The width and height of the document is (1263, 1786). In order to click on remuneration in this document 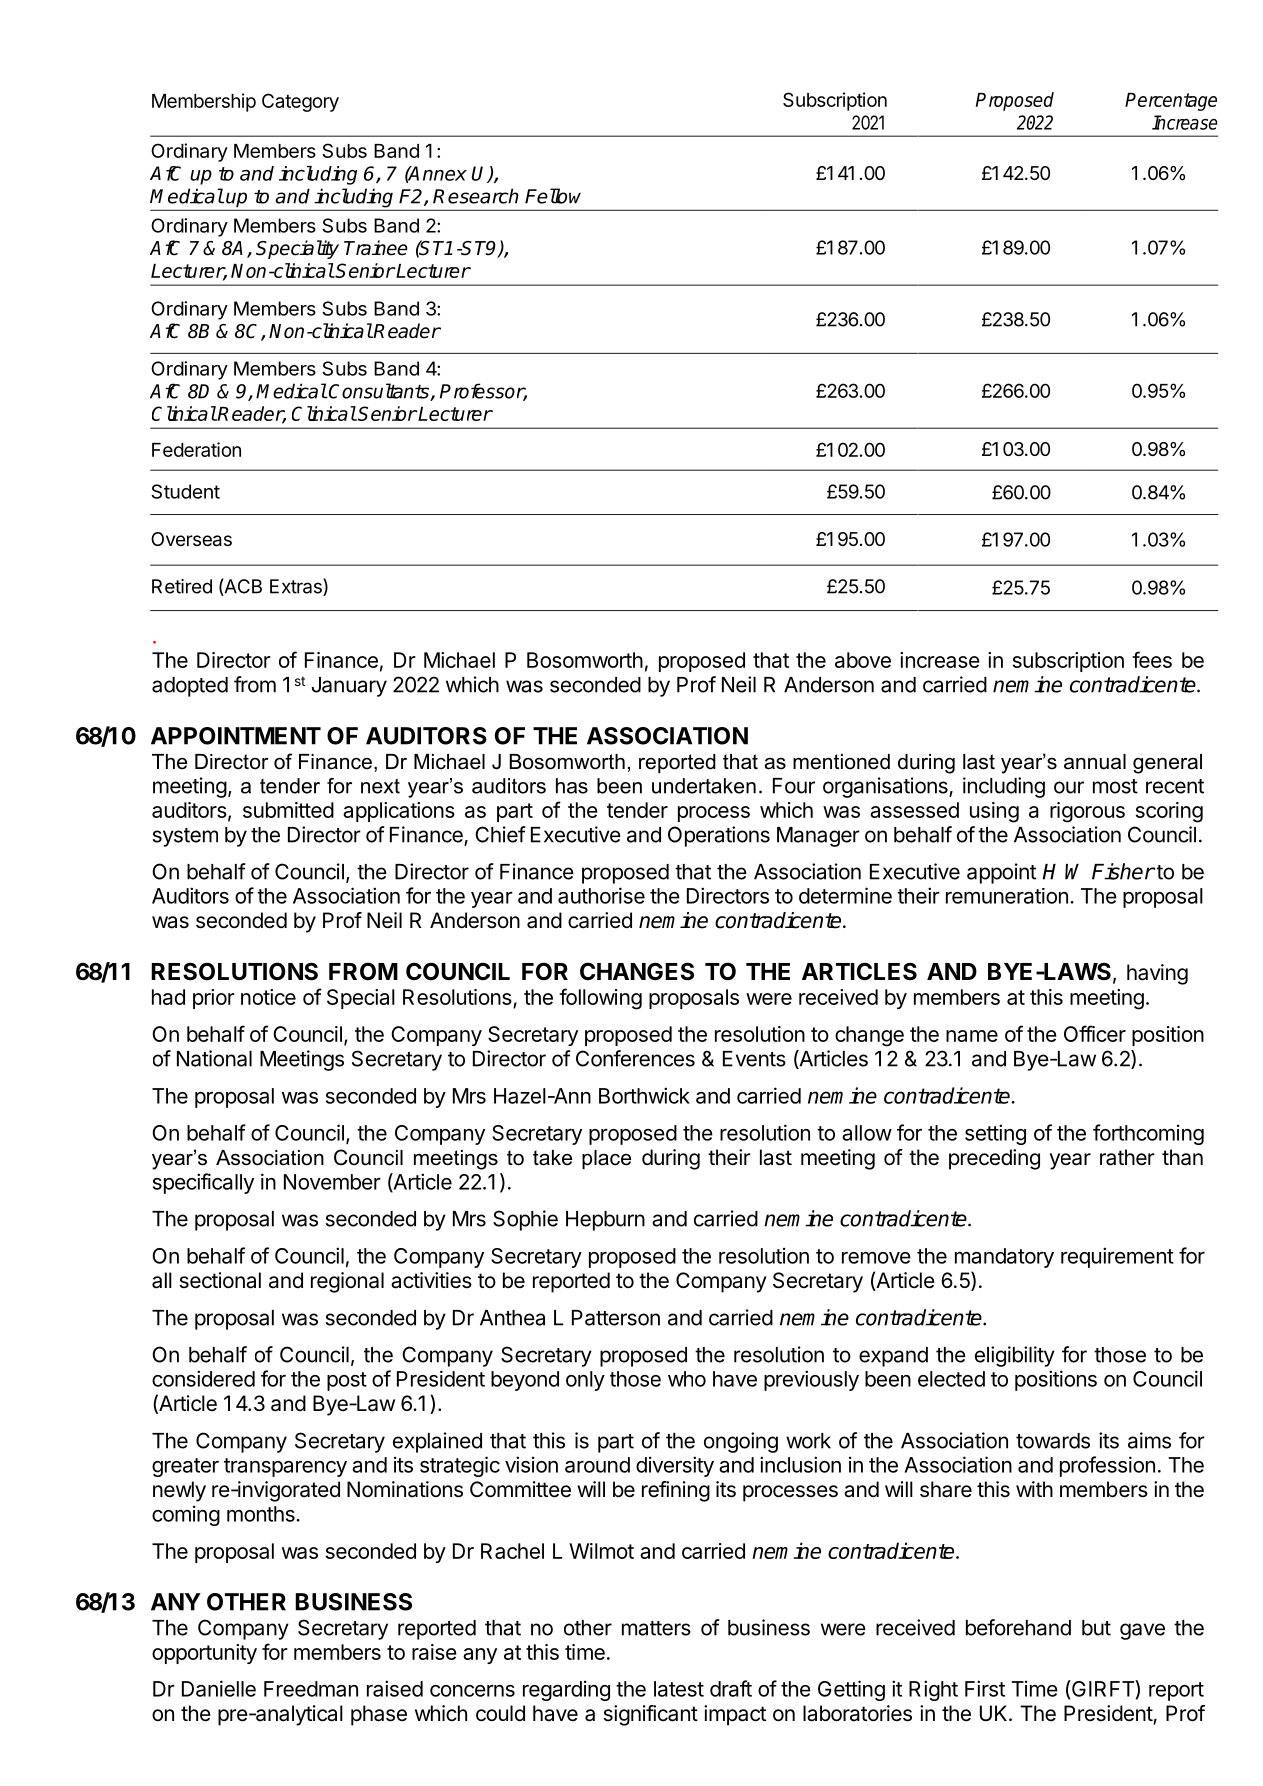, I will do `click(1007, 896)`.
